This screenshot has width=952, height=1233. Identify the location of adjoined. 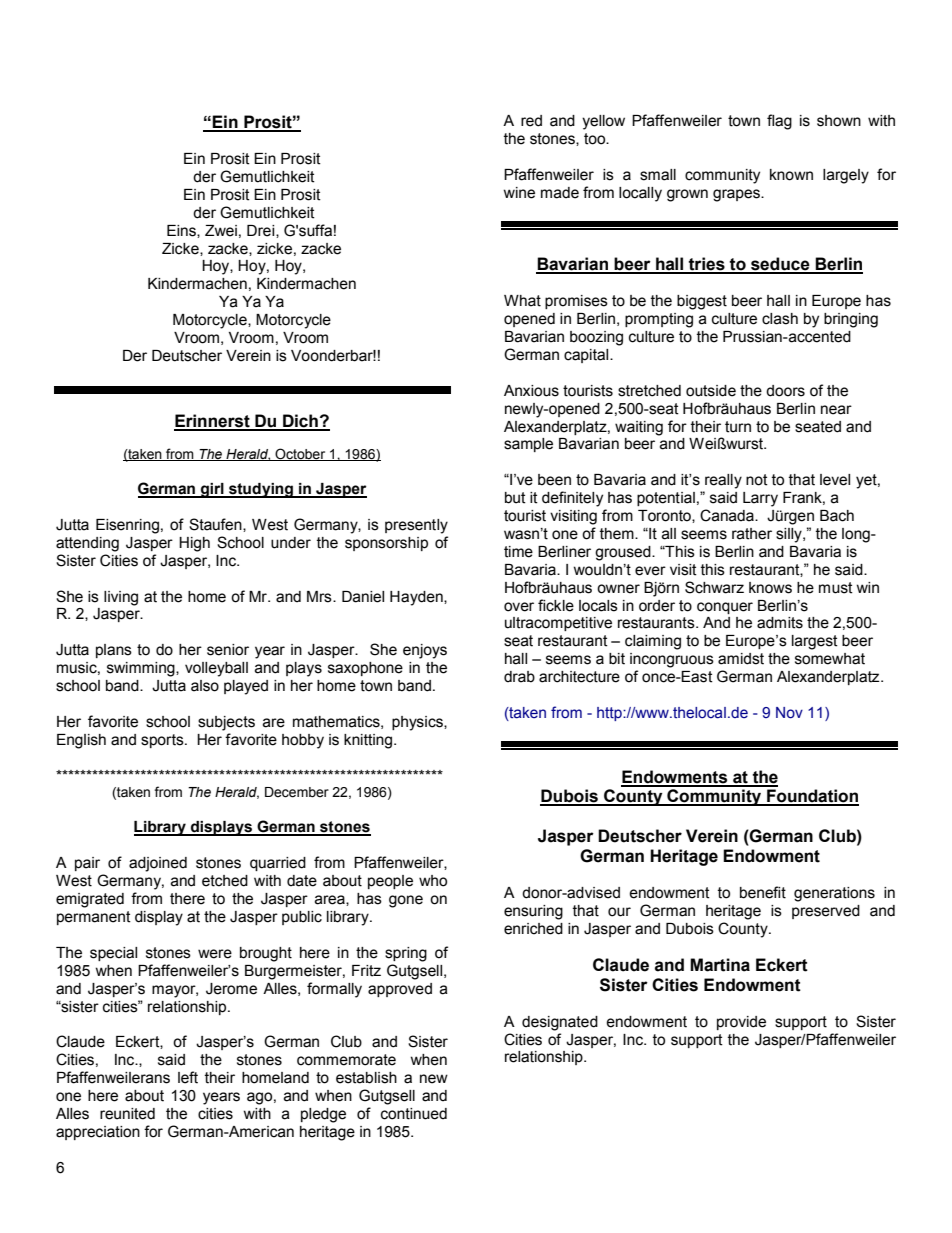
(158, 864).
